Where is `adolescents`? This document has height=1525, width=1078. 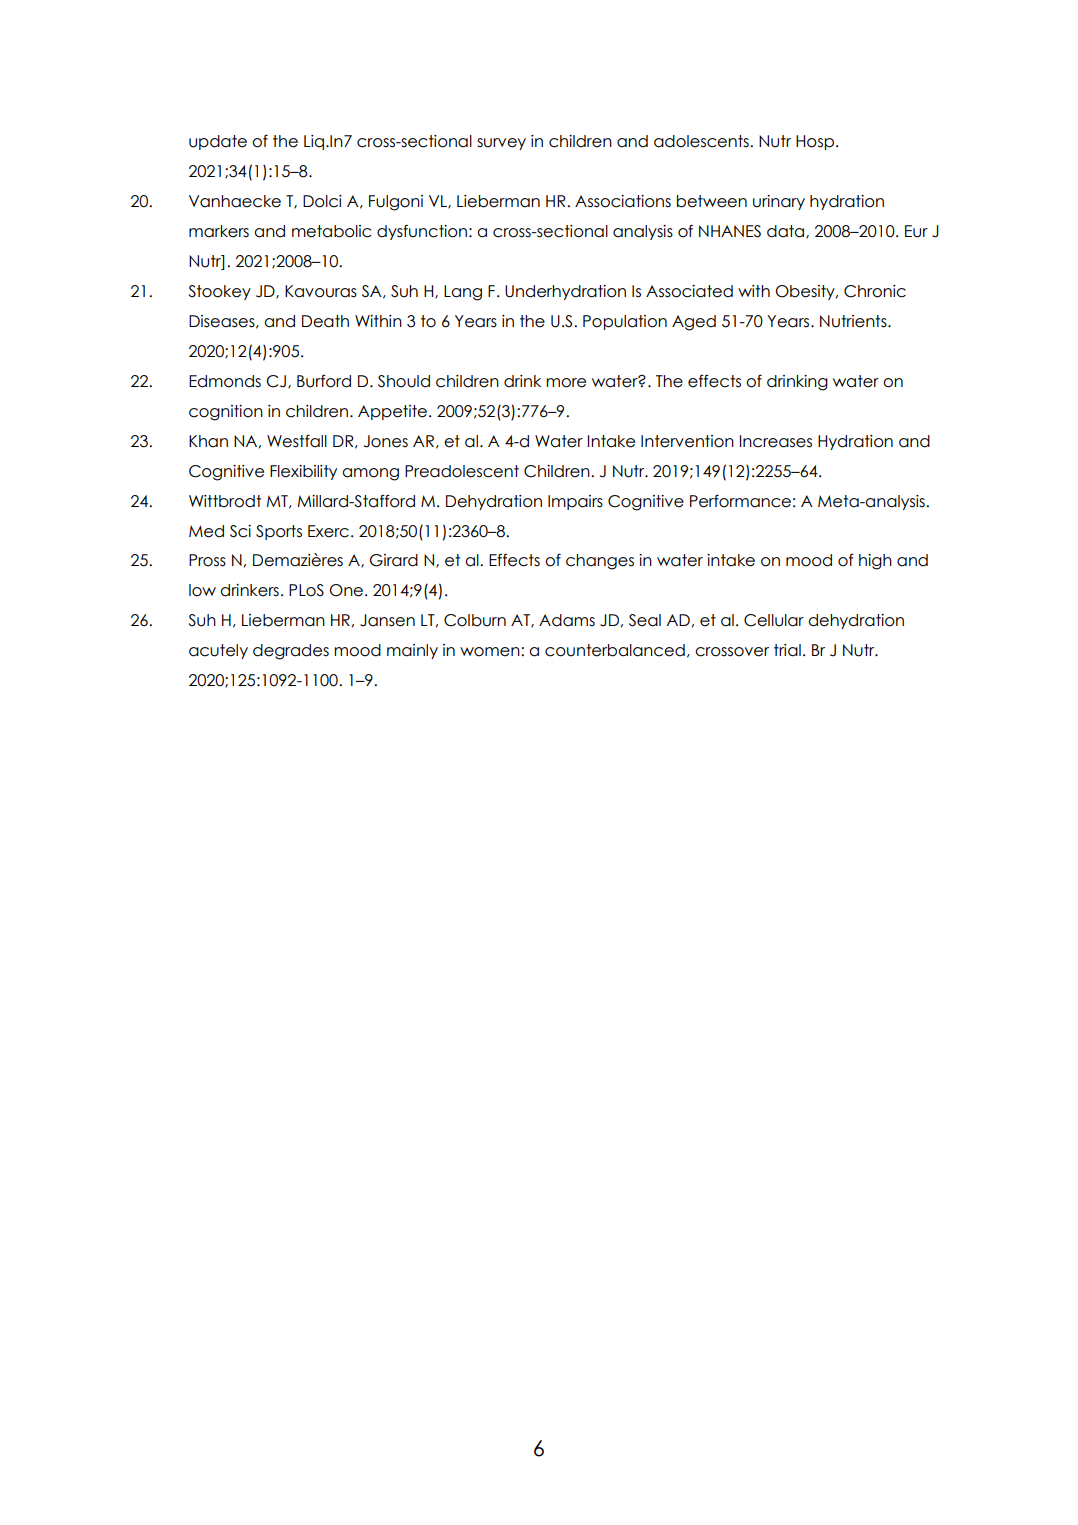
adolescents is located at coordinates (702, 141).
